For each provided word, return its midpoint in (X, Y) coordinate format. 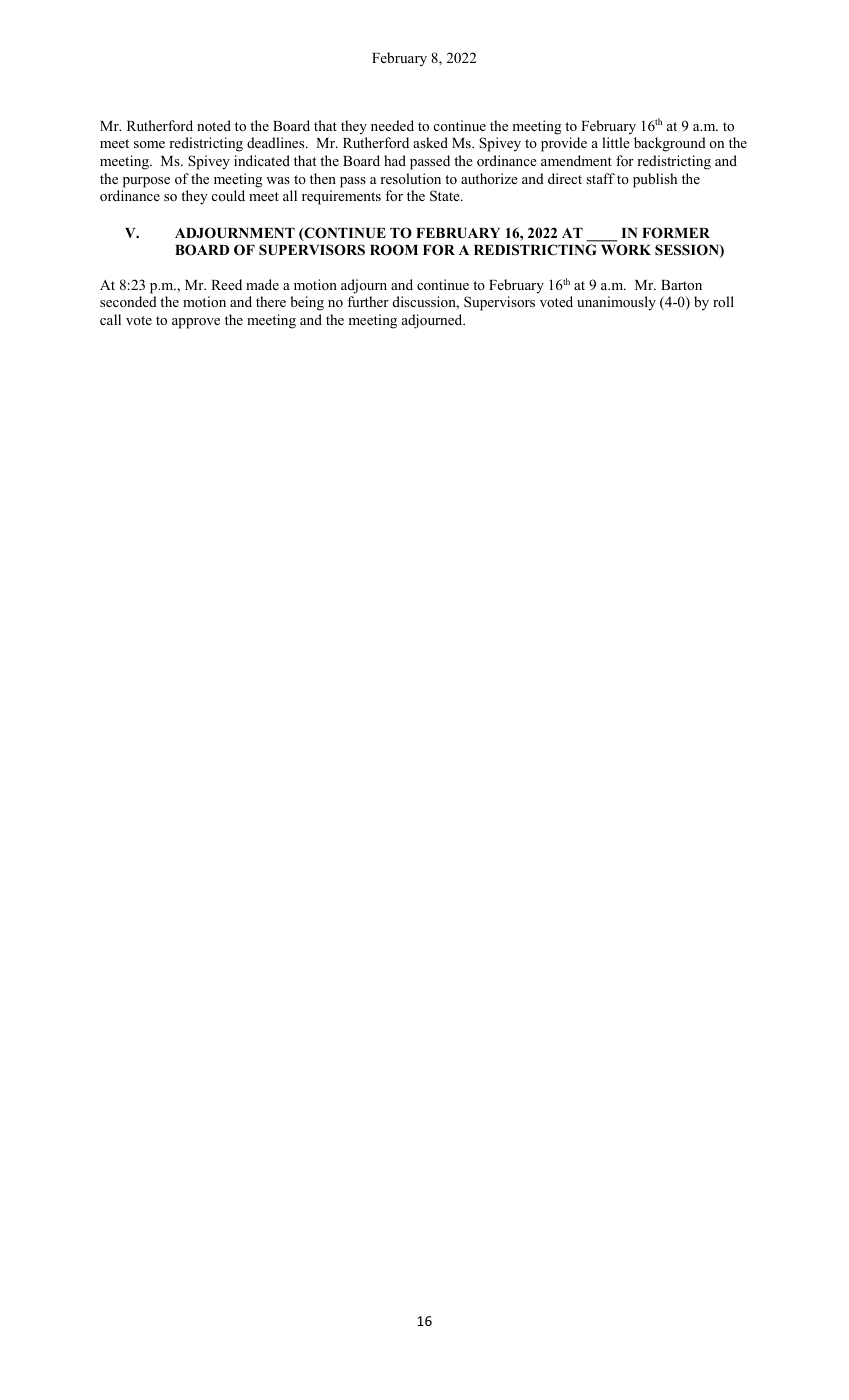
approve (196, 323)
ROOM (394, 250)
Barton (681, 285)
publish (655, 180)
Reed (226, 284)
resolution (410, 178)
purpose (146, 182)
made (262, 284)
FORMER (676, 233)
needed (392, 125)
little (616, 142)
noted (214, 125)
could (228, 195)
